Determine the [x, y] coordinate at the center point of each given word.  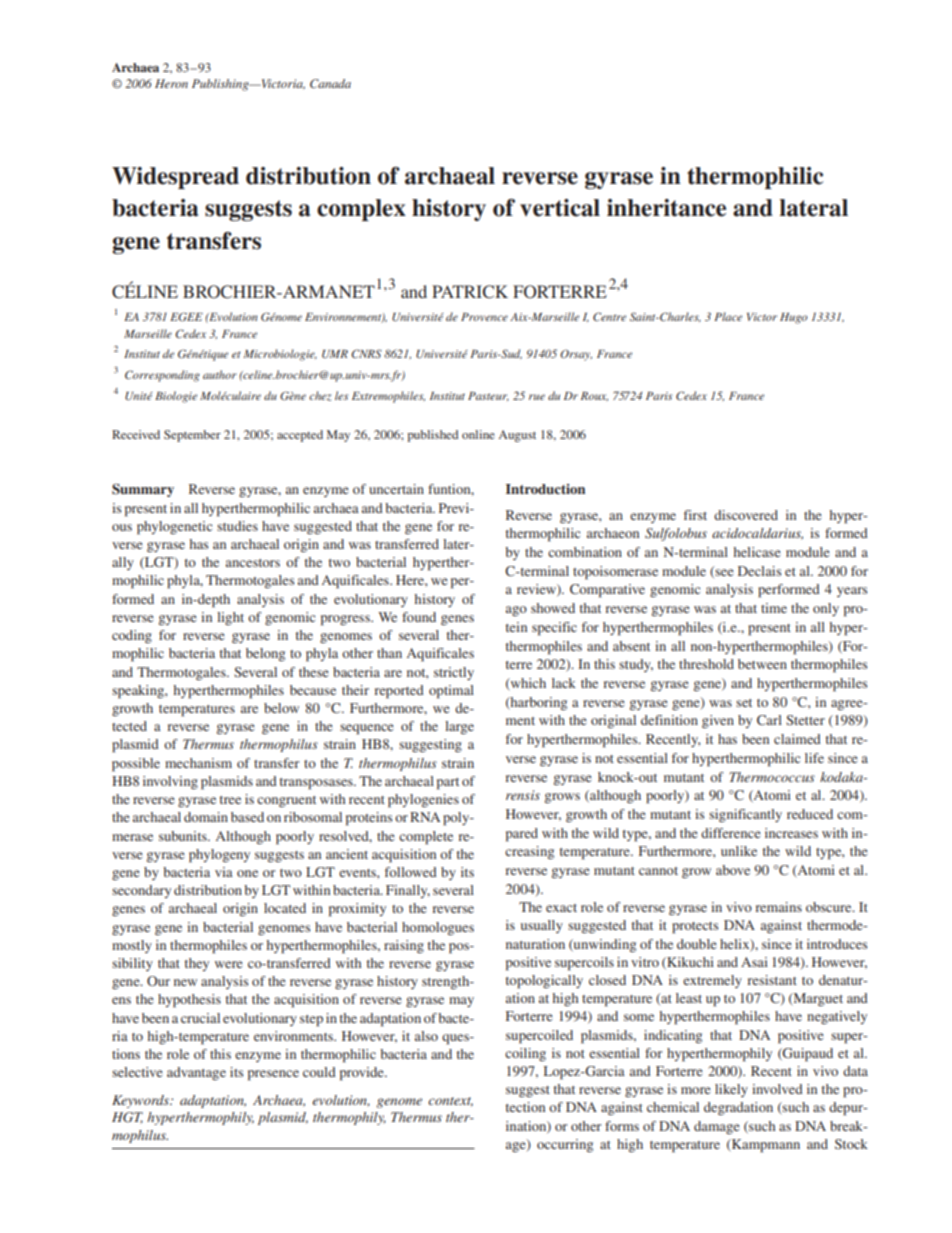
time [774, 608]
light [230, 618]
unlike [739, 851]
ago [516, 611]
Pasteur [488, 396]
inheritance [666, 208]
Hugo [794, 318]
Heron [171, 83]
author [220, 374]
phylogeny [219, 856]
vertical [560, 208]
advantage [196, 1073]
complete [426, 838]
